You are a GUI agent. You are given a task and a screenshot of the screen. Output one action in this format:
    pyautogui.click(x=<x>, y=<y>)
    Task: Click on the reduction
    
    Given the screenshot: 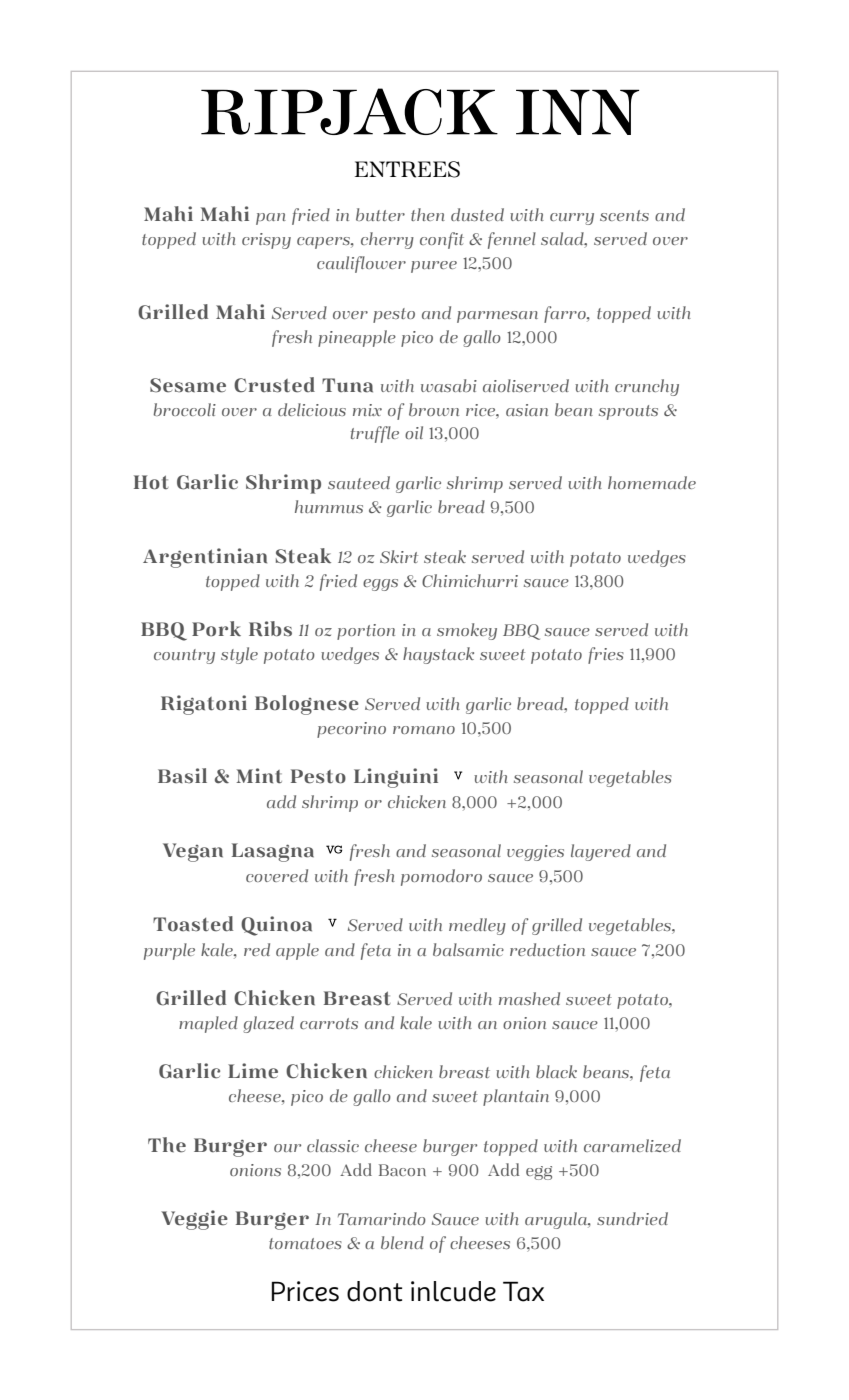 What is the action you would take?
    pyautogui.click(x=547, y=949)
